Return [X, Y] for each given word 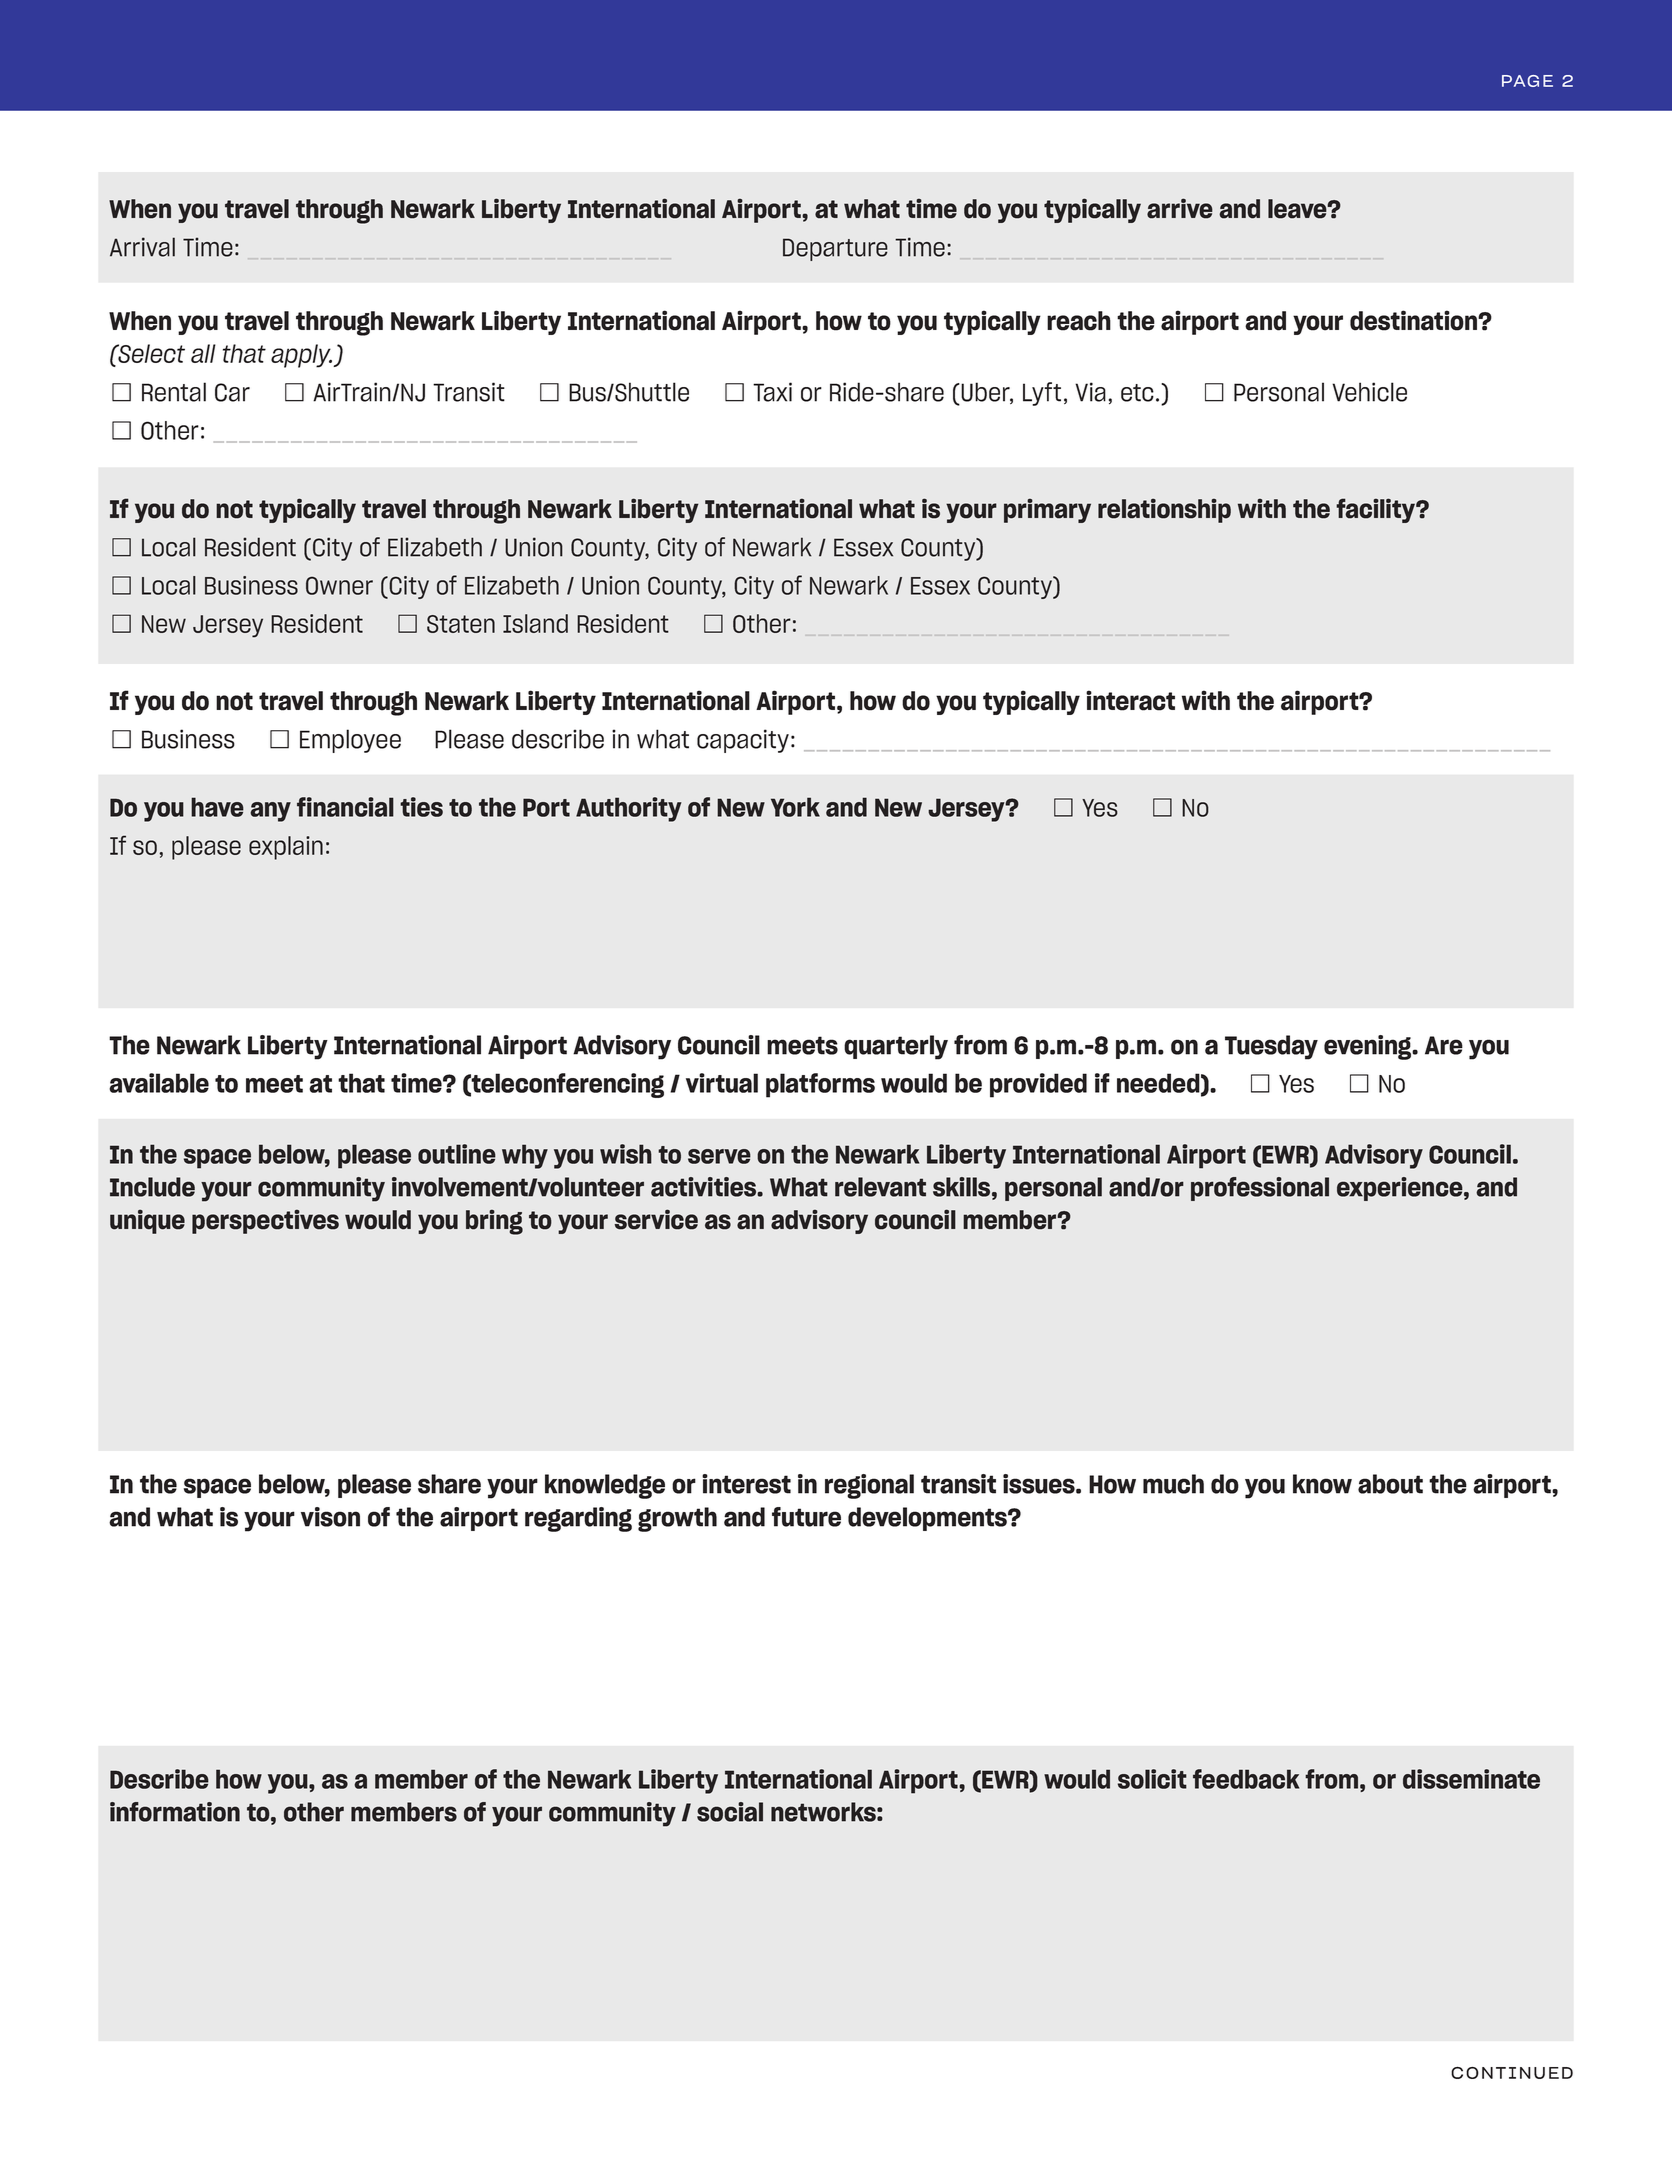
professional [1260, 1189]
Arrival [142, 247]
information [175, 1812]
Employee [350, 741]
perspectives [265, 1221]
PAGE [1527, 81]
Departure [835, 249]
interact [1130, 700]
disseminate [1471, 1779]
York [795, 807]
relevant [880, 1187]
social [730, 1812]
